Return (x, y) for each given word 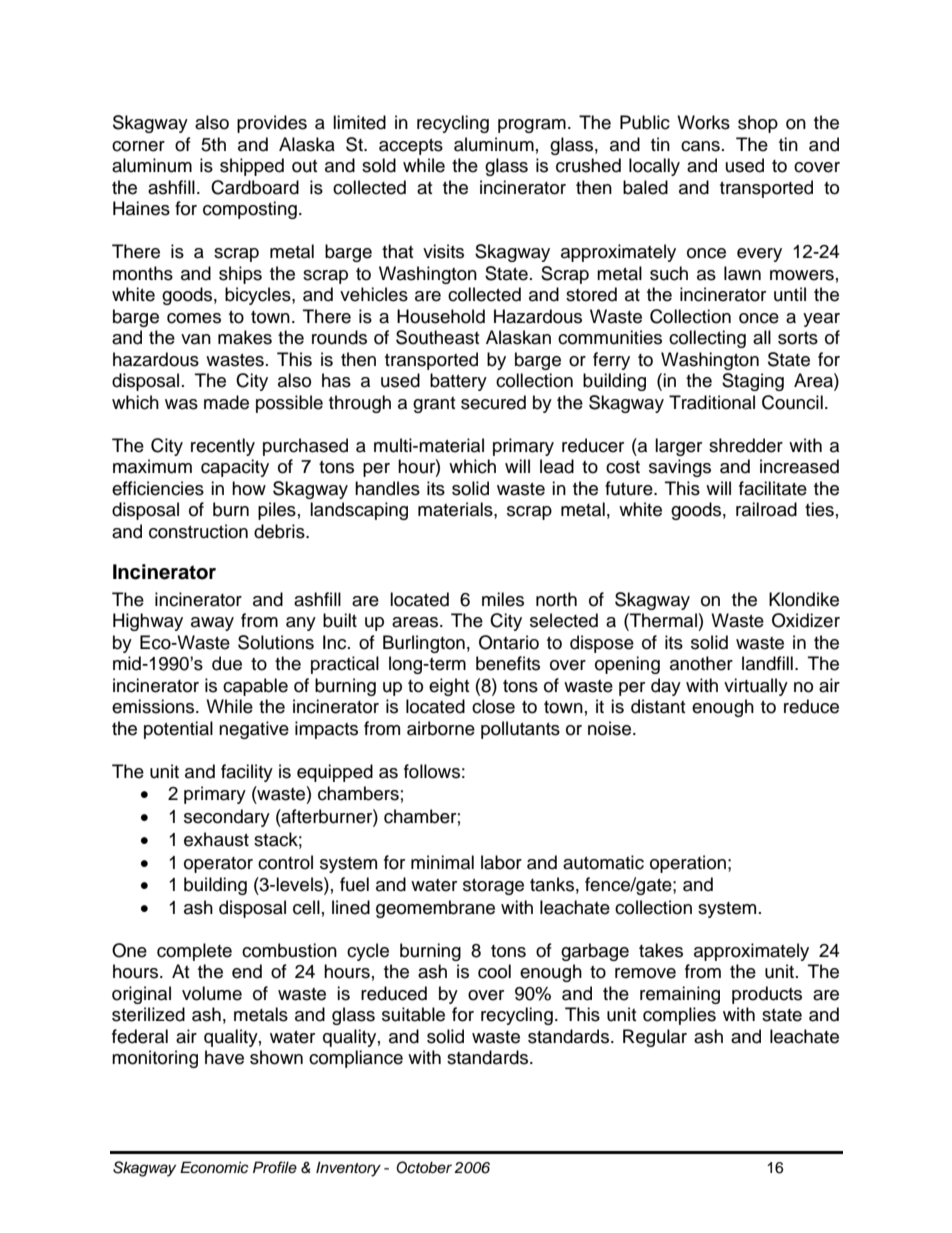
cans (700, 146)
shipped (252, 167)
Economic (214, 1167)
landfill (767, 663)
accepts (411, 147)
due (227, 663)
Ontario (509, 642)
